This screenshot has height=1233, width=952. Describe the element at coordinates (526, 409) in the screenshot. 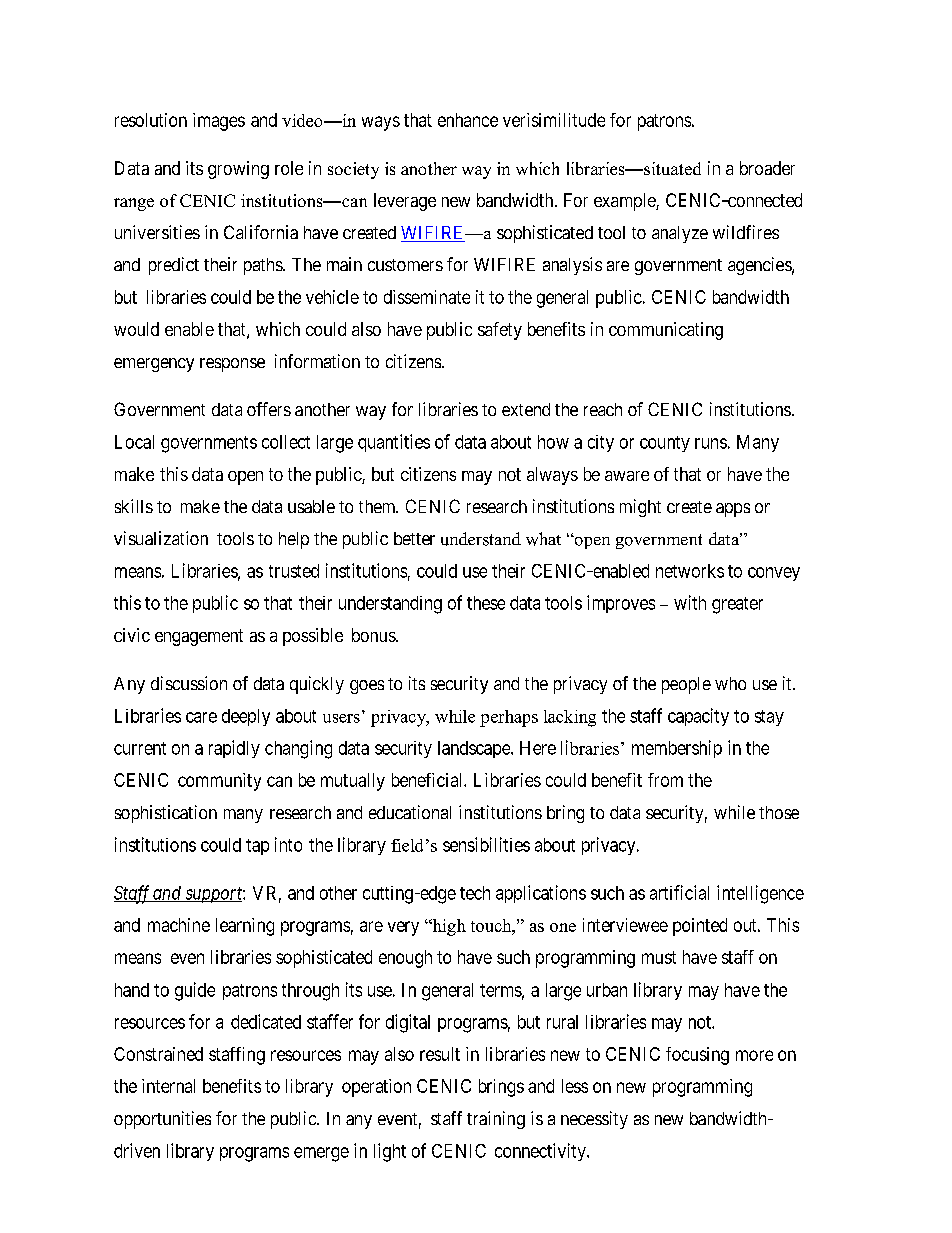

I see `extend` at that location.
